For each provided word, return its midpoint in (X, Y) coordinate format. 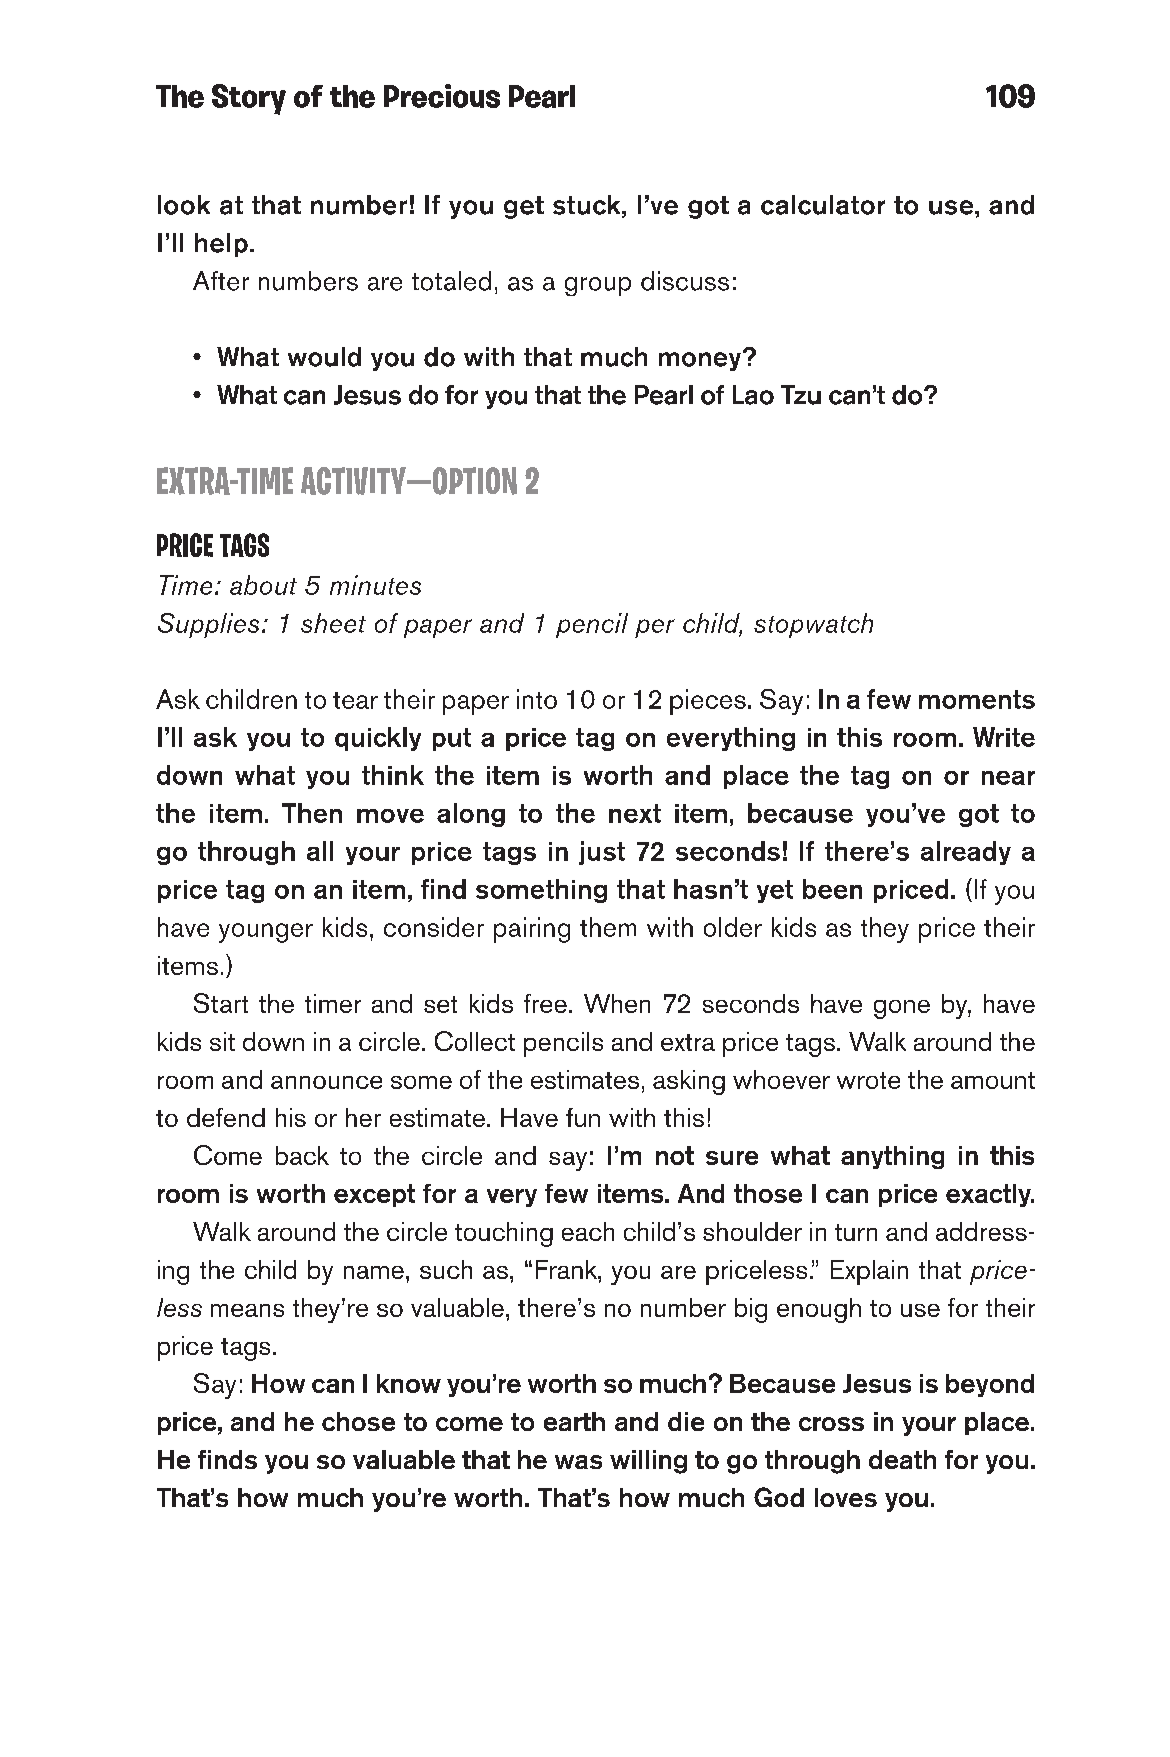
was (578, 1462)
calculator (823, 205)
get (524, 207)
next (635, 813)
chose (358, 1421)
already (966, 853)
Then (312, 813)
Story (249, 99)
